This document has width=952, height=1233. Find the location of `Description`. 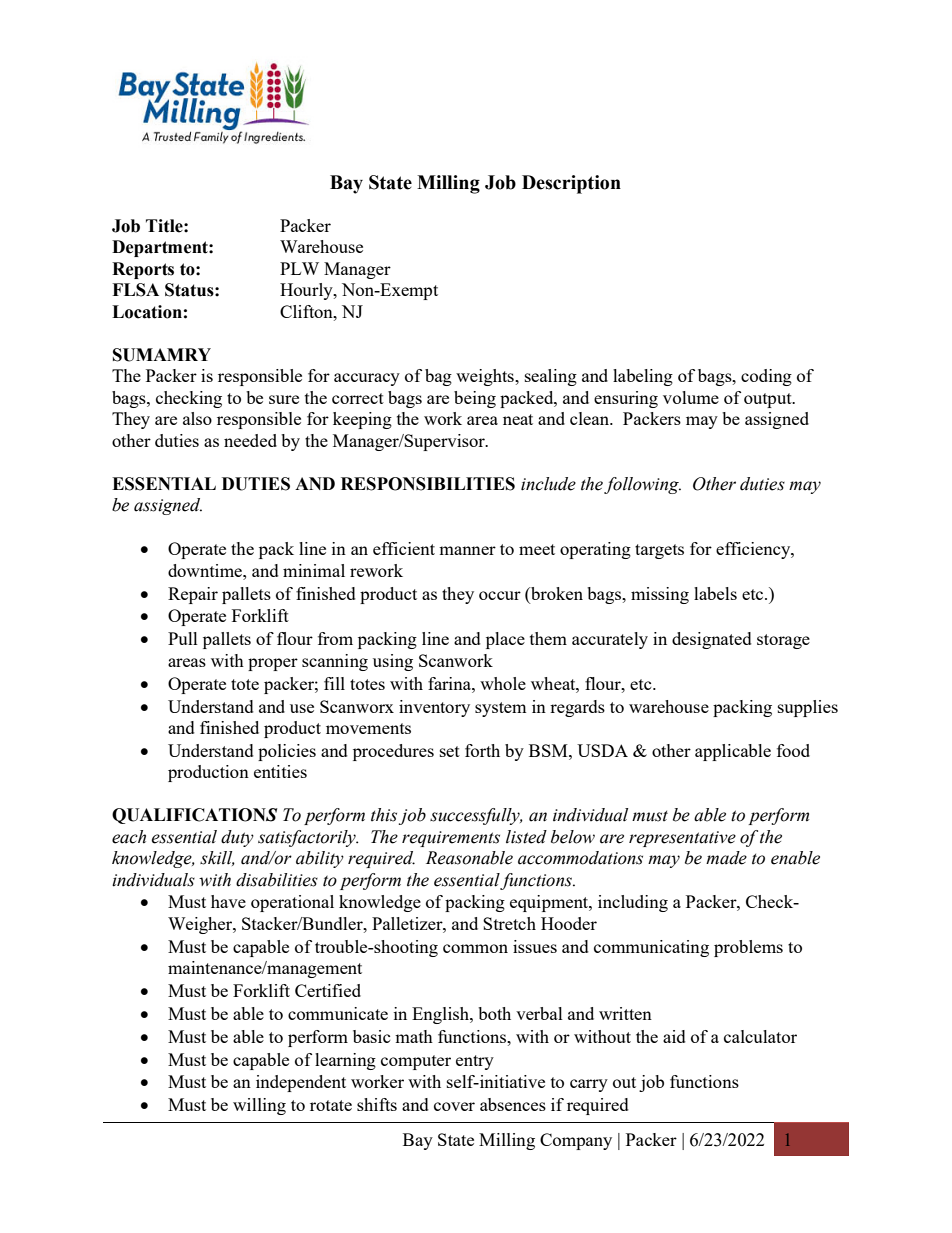

Description is located at coordinates (571, 184).
